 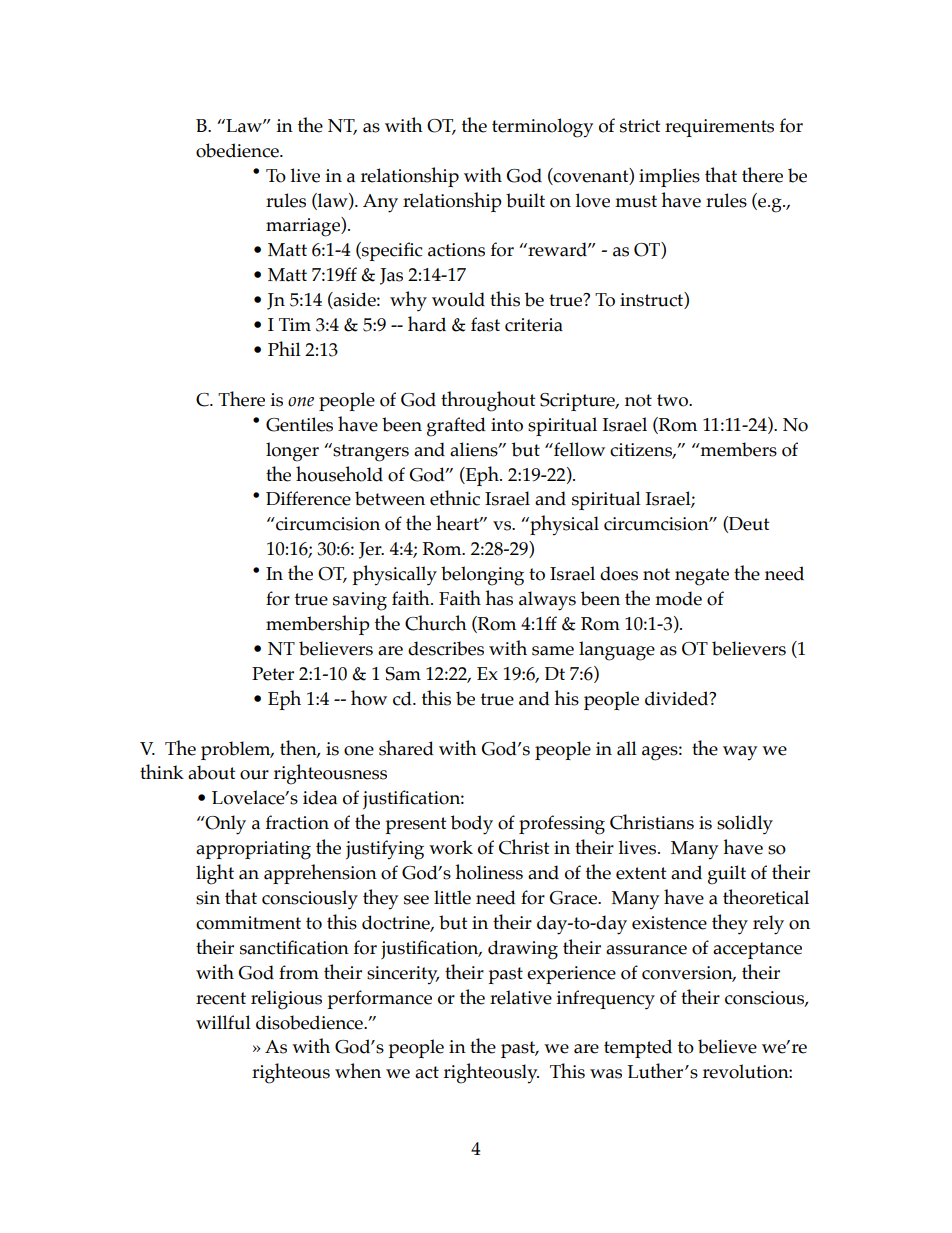 What do you see at coordinates (391, 276) in the image?
I see `Jas` at bounding box center [391, 276].
